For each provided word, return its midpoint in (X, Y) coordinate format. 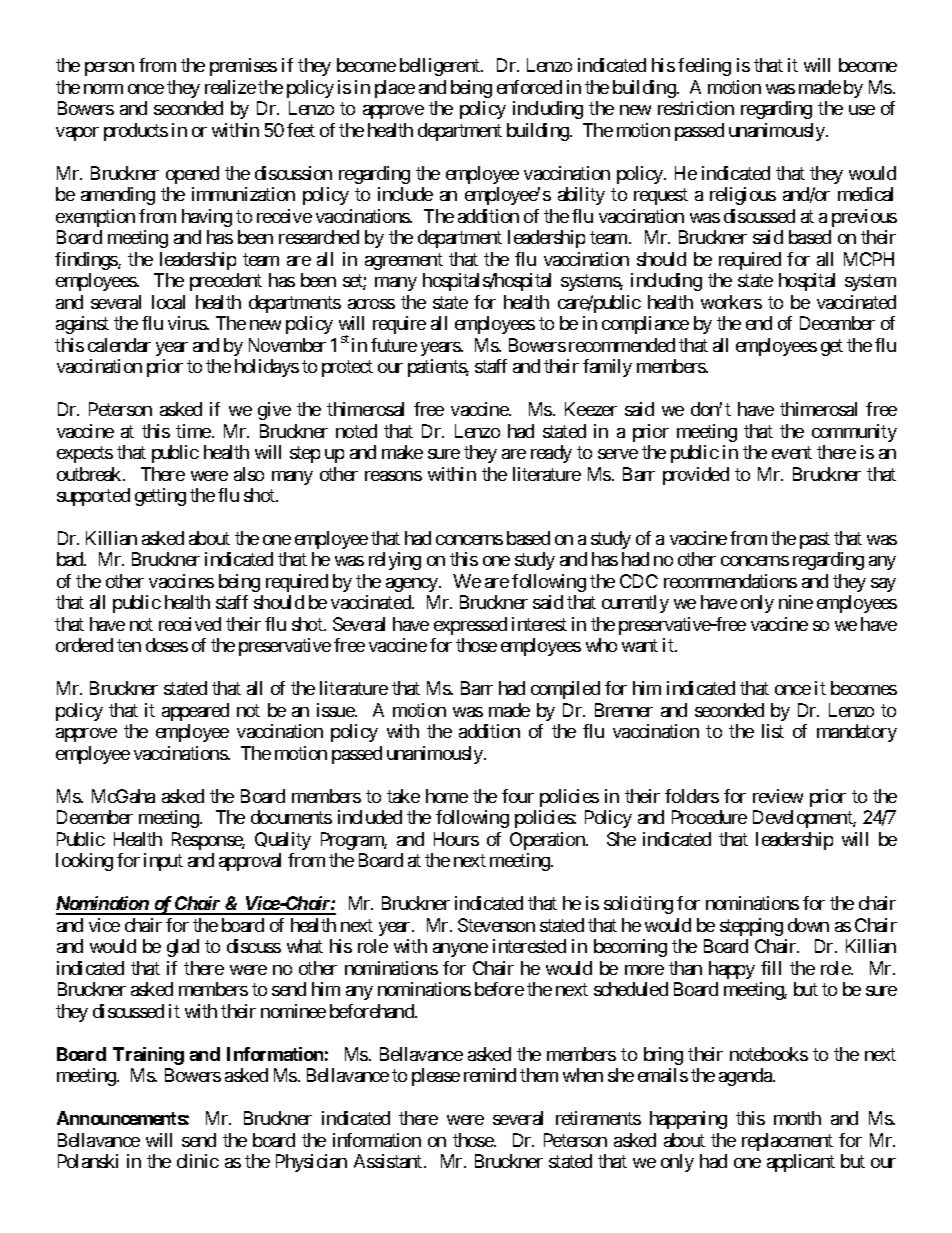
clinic (198, 1161)
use (862, 110)
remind (490, 1075)
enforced (529, 87)
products (136, 132)
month (797, 1118)
